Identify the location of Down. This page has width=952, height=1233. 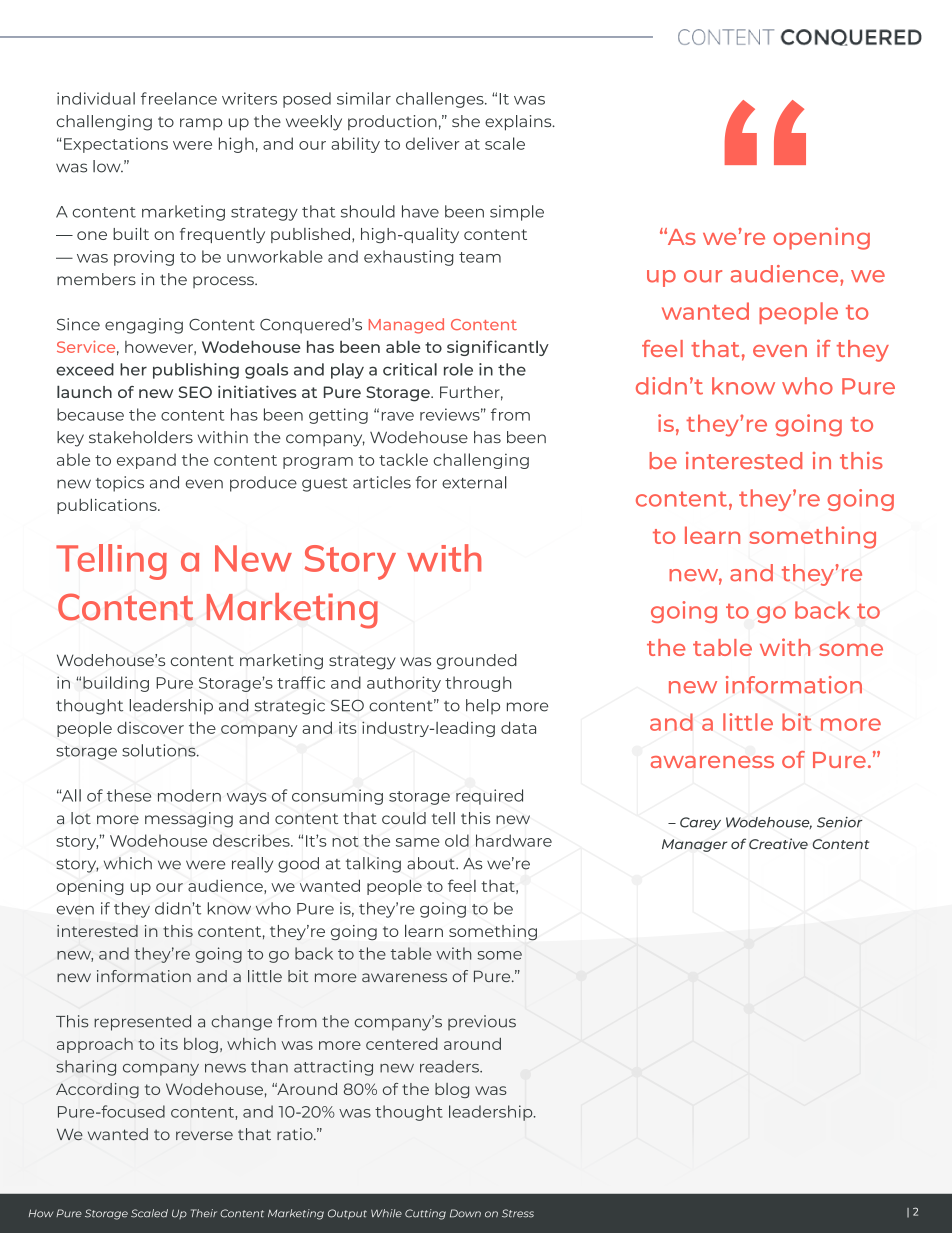
(465, 1213).
